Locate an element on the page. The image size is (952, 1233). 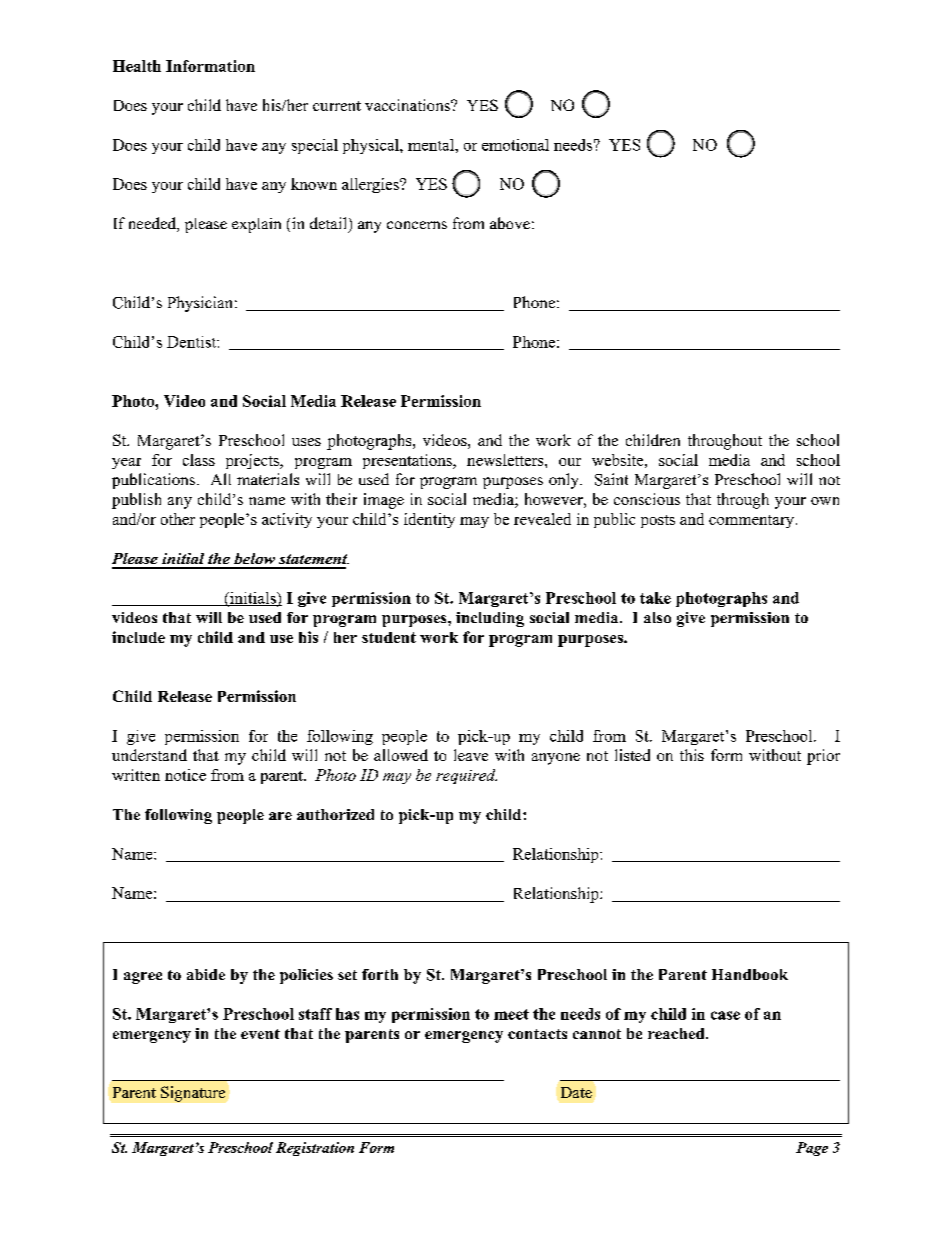
Signature is located at coordinates (193, 1094).
